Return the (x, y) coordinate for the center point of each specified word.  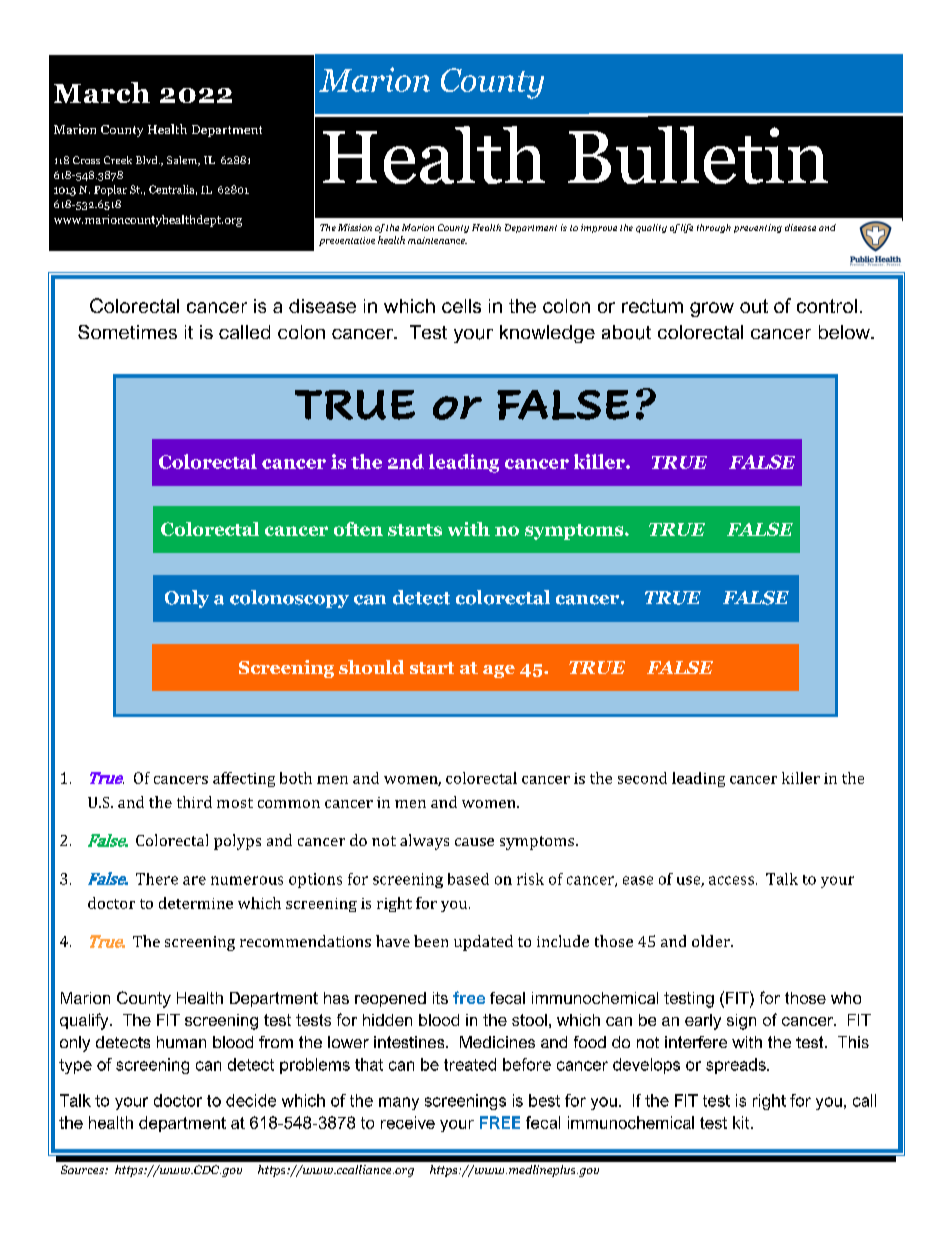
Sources (83, 1169)
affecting (244, 779)
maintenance (437, 240)
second (642, 778)
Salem (183, 161)
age (499, 671)
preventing (758, 228)
